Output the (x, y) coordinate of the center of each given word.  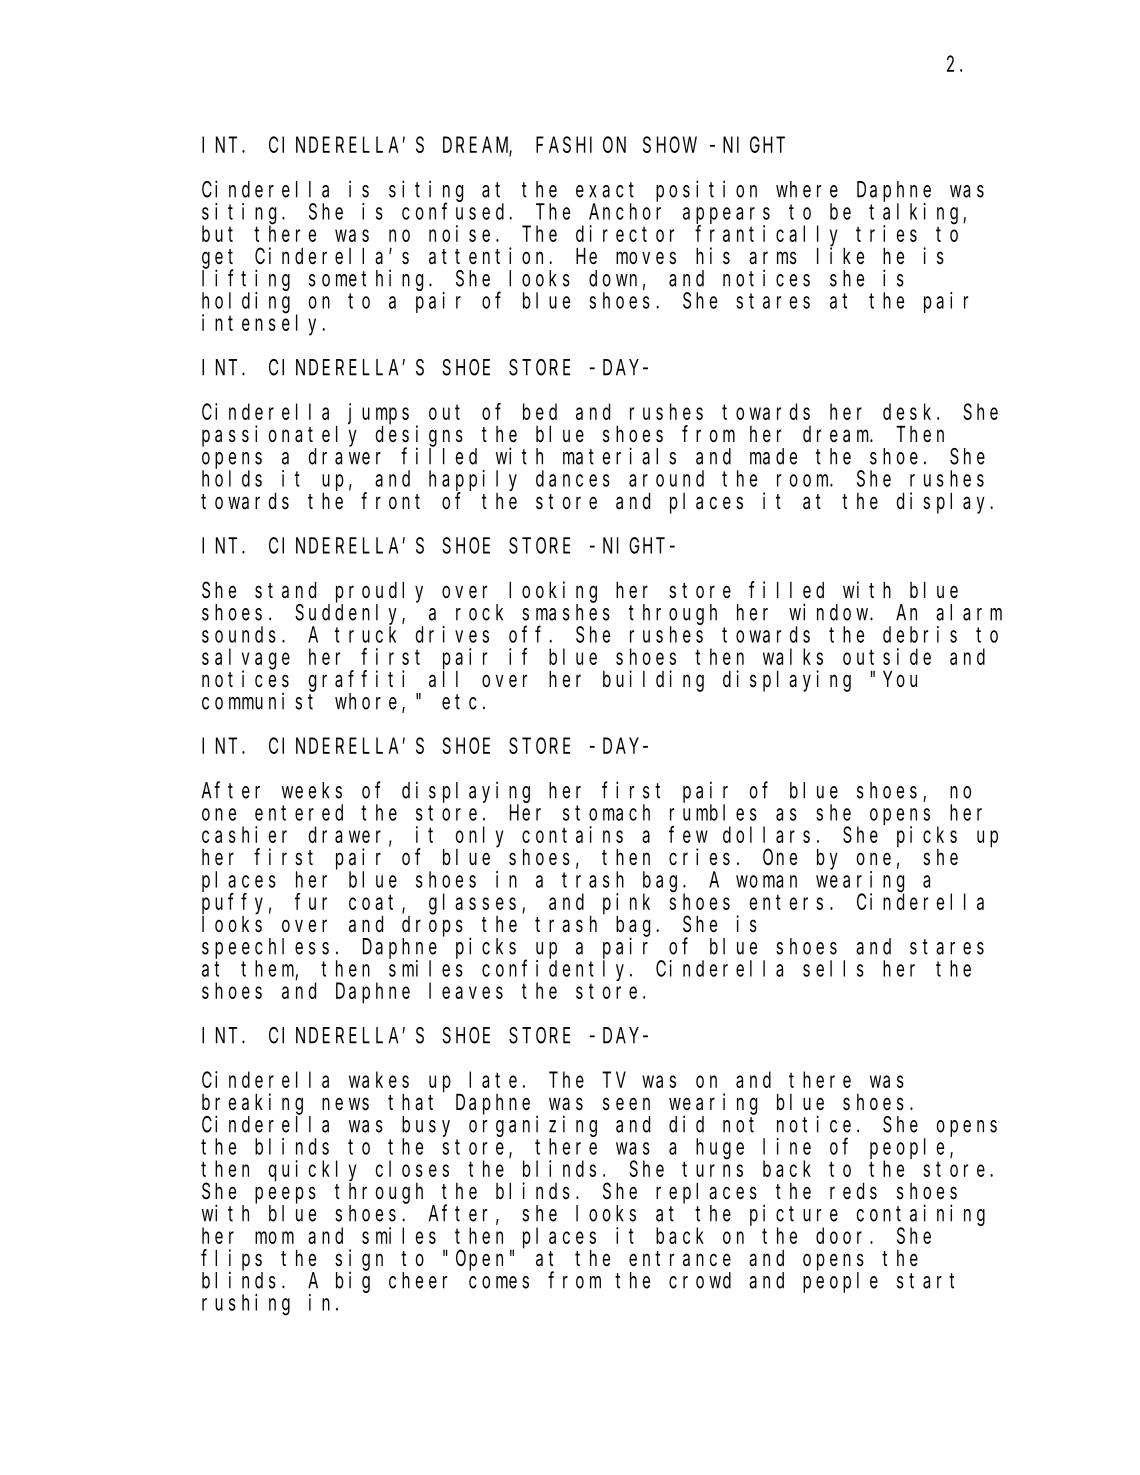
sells (833, 968)
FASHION (581, 145)
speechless (265, 948)
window (830, 612)
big (353, 1282)
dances (573, 478)
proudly (379, 592)
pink (626, 904)
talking (916, 214)
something (369, 280)
